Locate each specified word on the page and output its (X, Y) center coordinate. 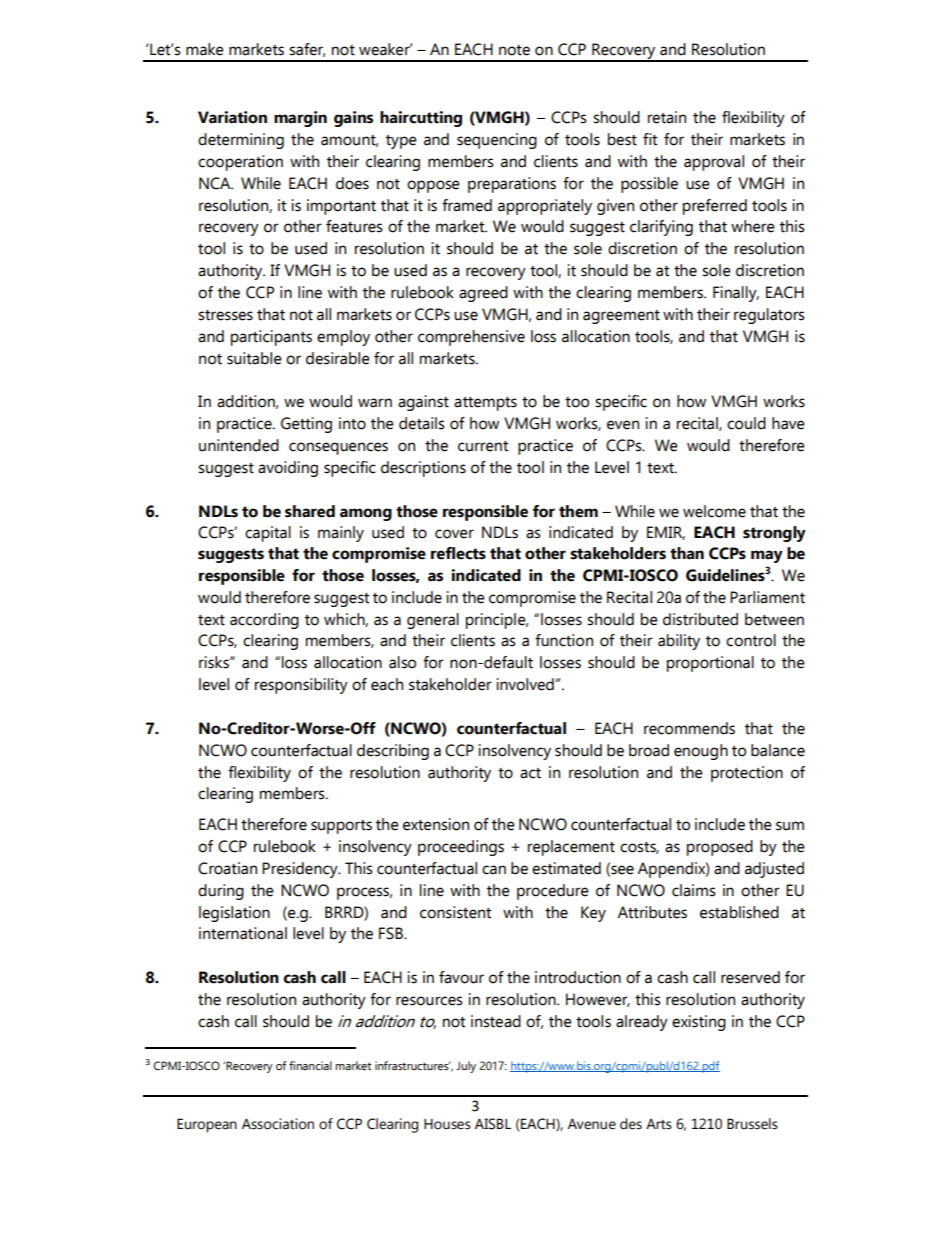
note (514, 50)
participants (271, 338)
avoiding (288, 469)
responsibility (301, 686)
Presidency (301, 870)
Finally (736, 294)
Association (278, 1124)
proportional (710, 664)
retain (667, 117)
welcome (714, 511)
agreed (483, 294)
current (483, 446)
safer (307, 50)
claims (694, 890)
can (494, 870)
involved (525, 684)
